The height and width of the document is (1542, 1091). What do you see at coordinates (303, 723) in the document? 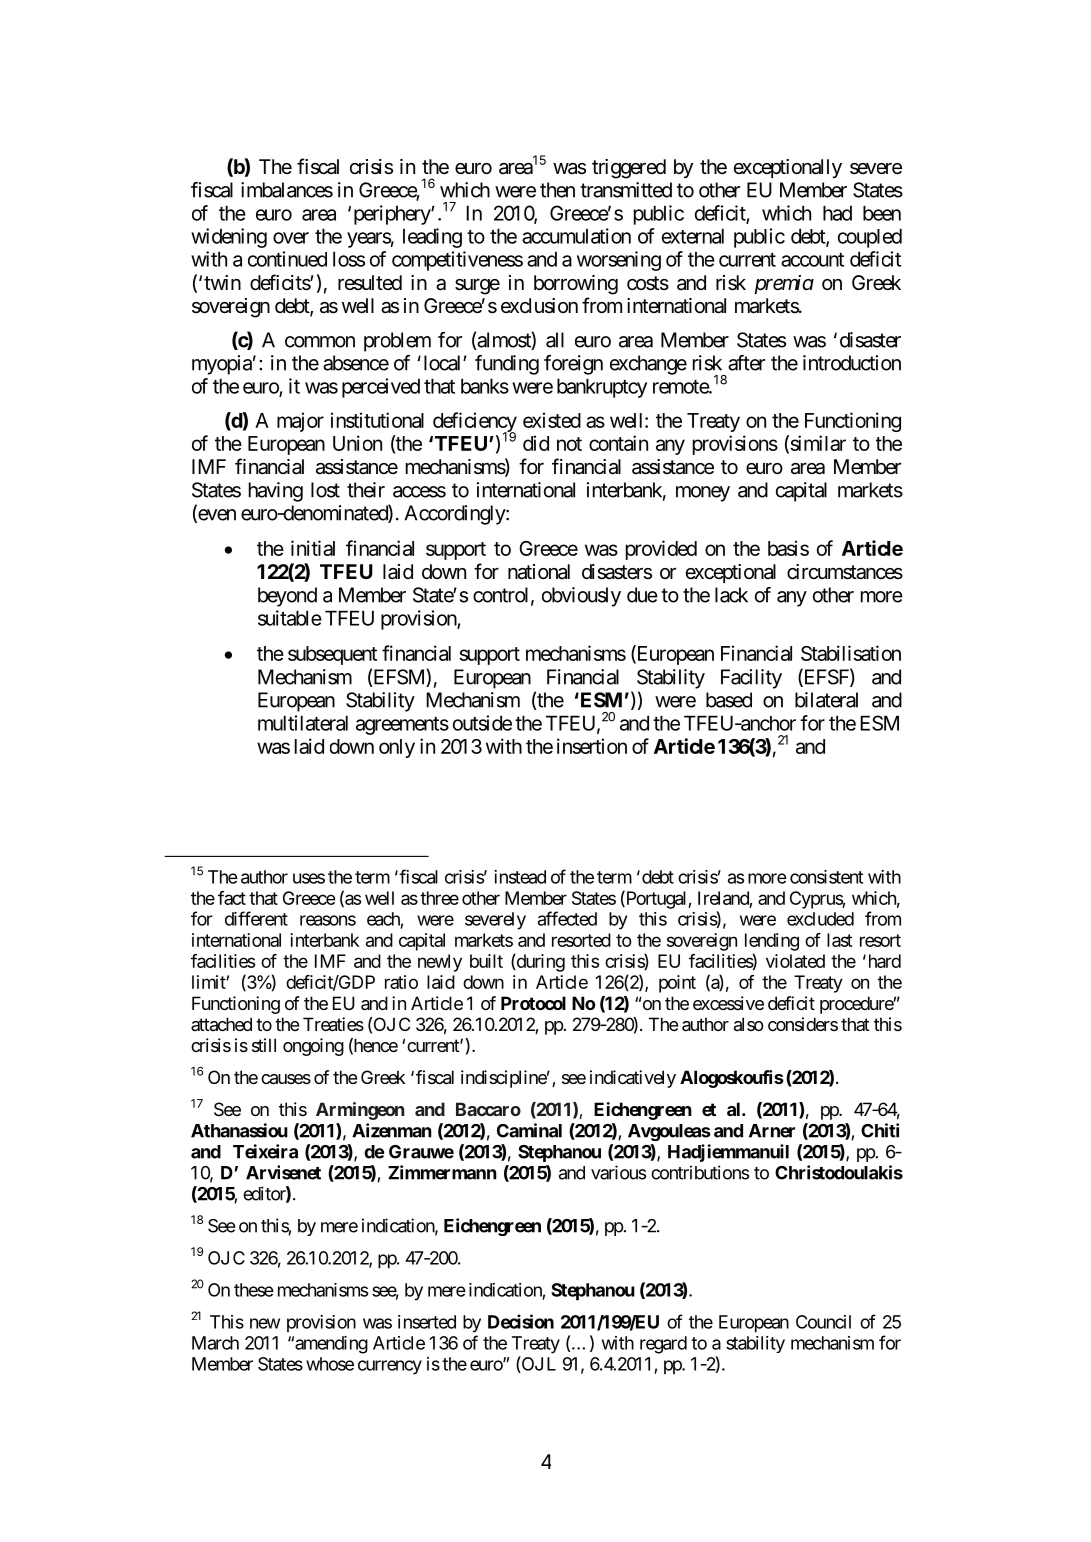
I see `multilateral` at bounding box center [303, 723].
